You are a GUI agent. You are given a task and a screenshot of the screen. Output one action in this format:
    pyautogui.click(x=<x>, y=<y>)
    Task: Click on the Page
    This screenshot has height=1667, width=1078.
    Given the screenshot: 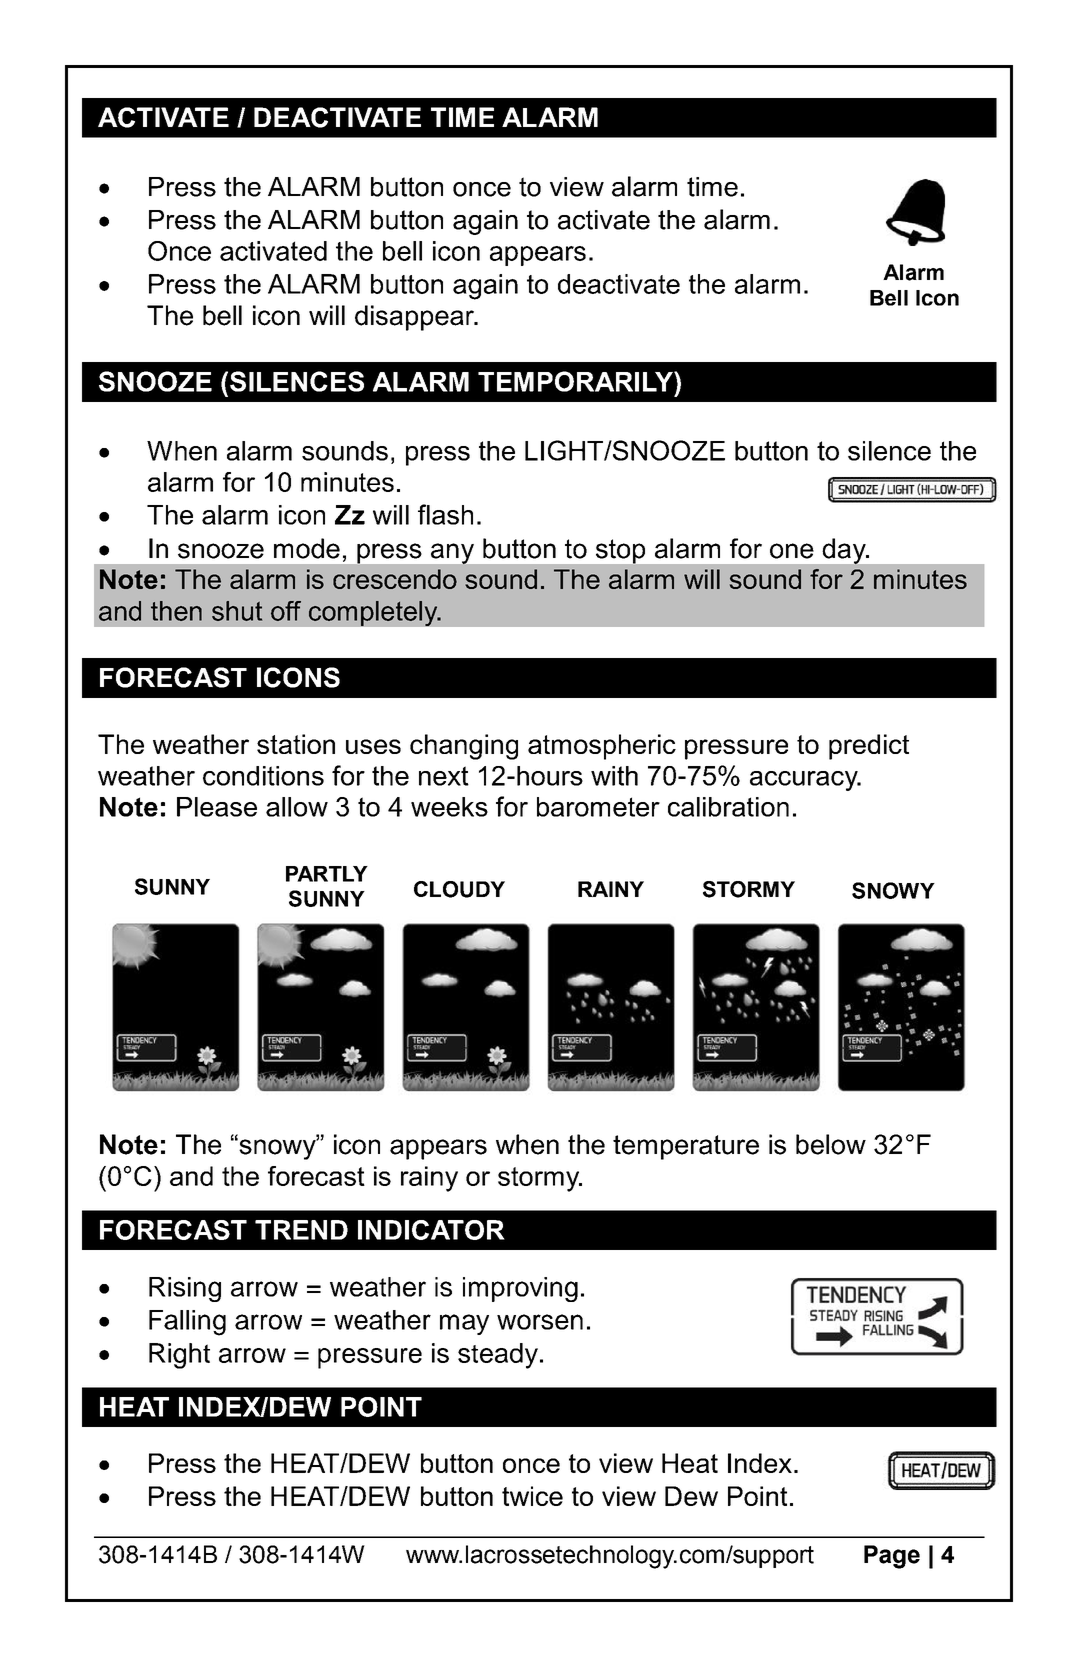 What is the action you would take?
    pyautogui.click(x=892, y=1557)
